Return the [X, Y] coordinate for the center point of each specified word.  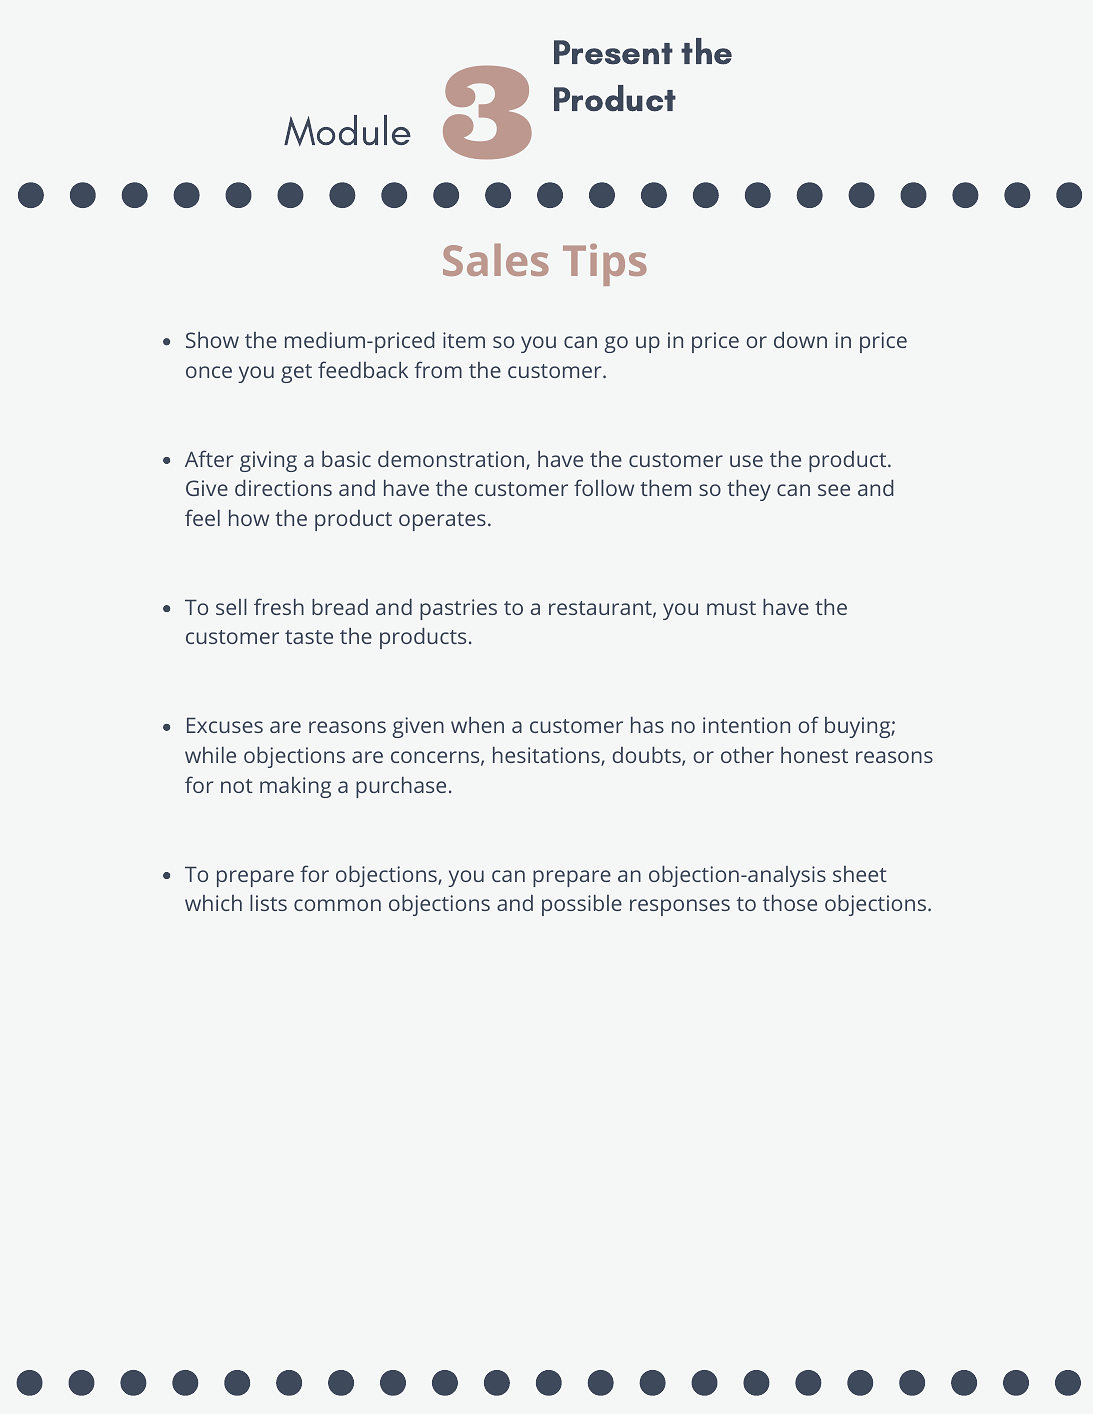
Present [613, 52]
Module [347, 130]
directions [283, 488]
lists [268, 903]
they [749, 490]
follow [604, 487]
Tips [605, 265]
